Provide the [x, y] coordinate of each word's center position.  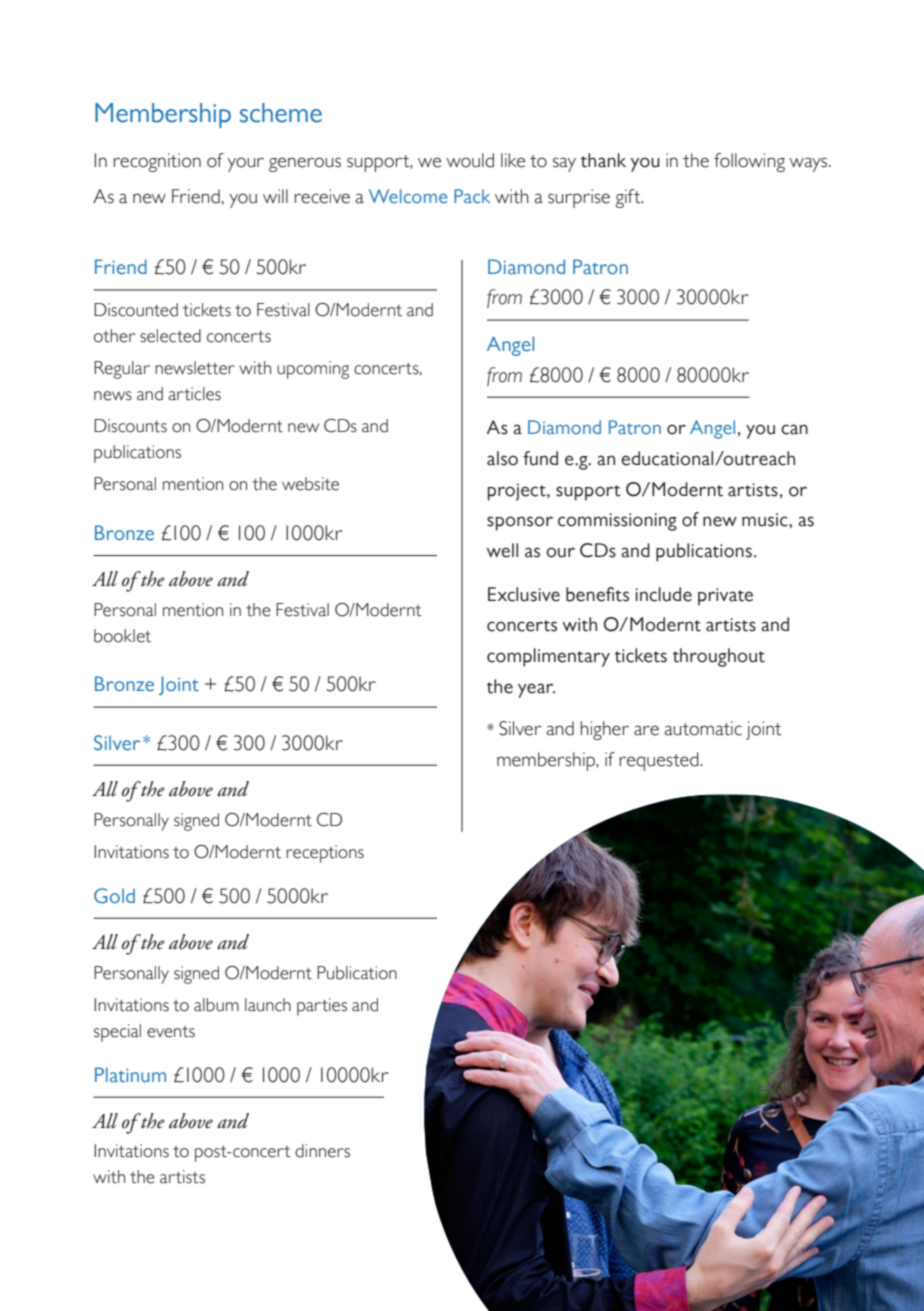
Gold [114, 896]
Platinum [130, 1075]
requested [660, 761]
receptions [325, 854]
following [749, 162]
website [310, 484]
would [470, 160]
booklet [122, 636]
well [502, 550]
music [766, 520]
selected [170, 336]
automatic [703, 728]
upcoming [313, 370]
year [536, 690]
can [794, 429]
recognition [157, 162]
